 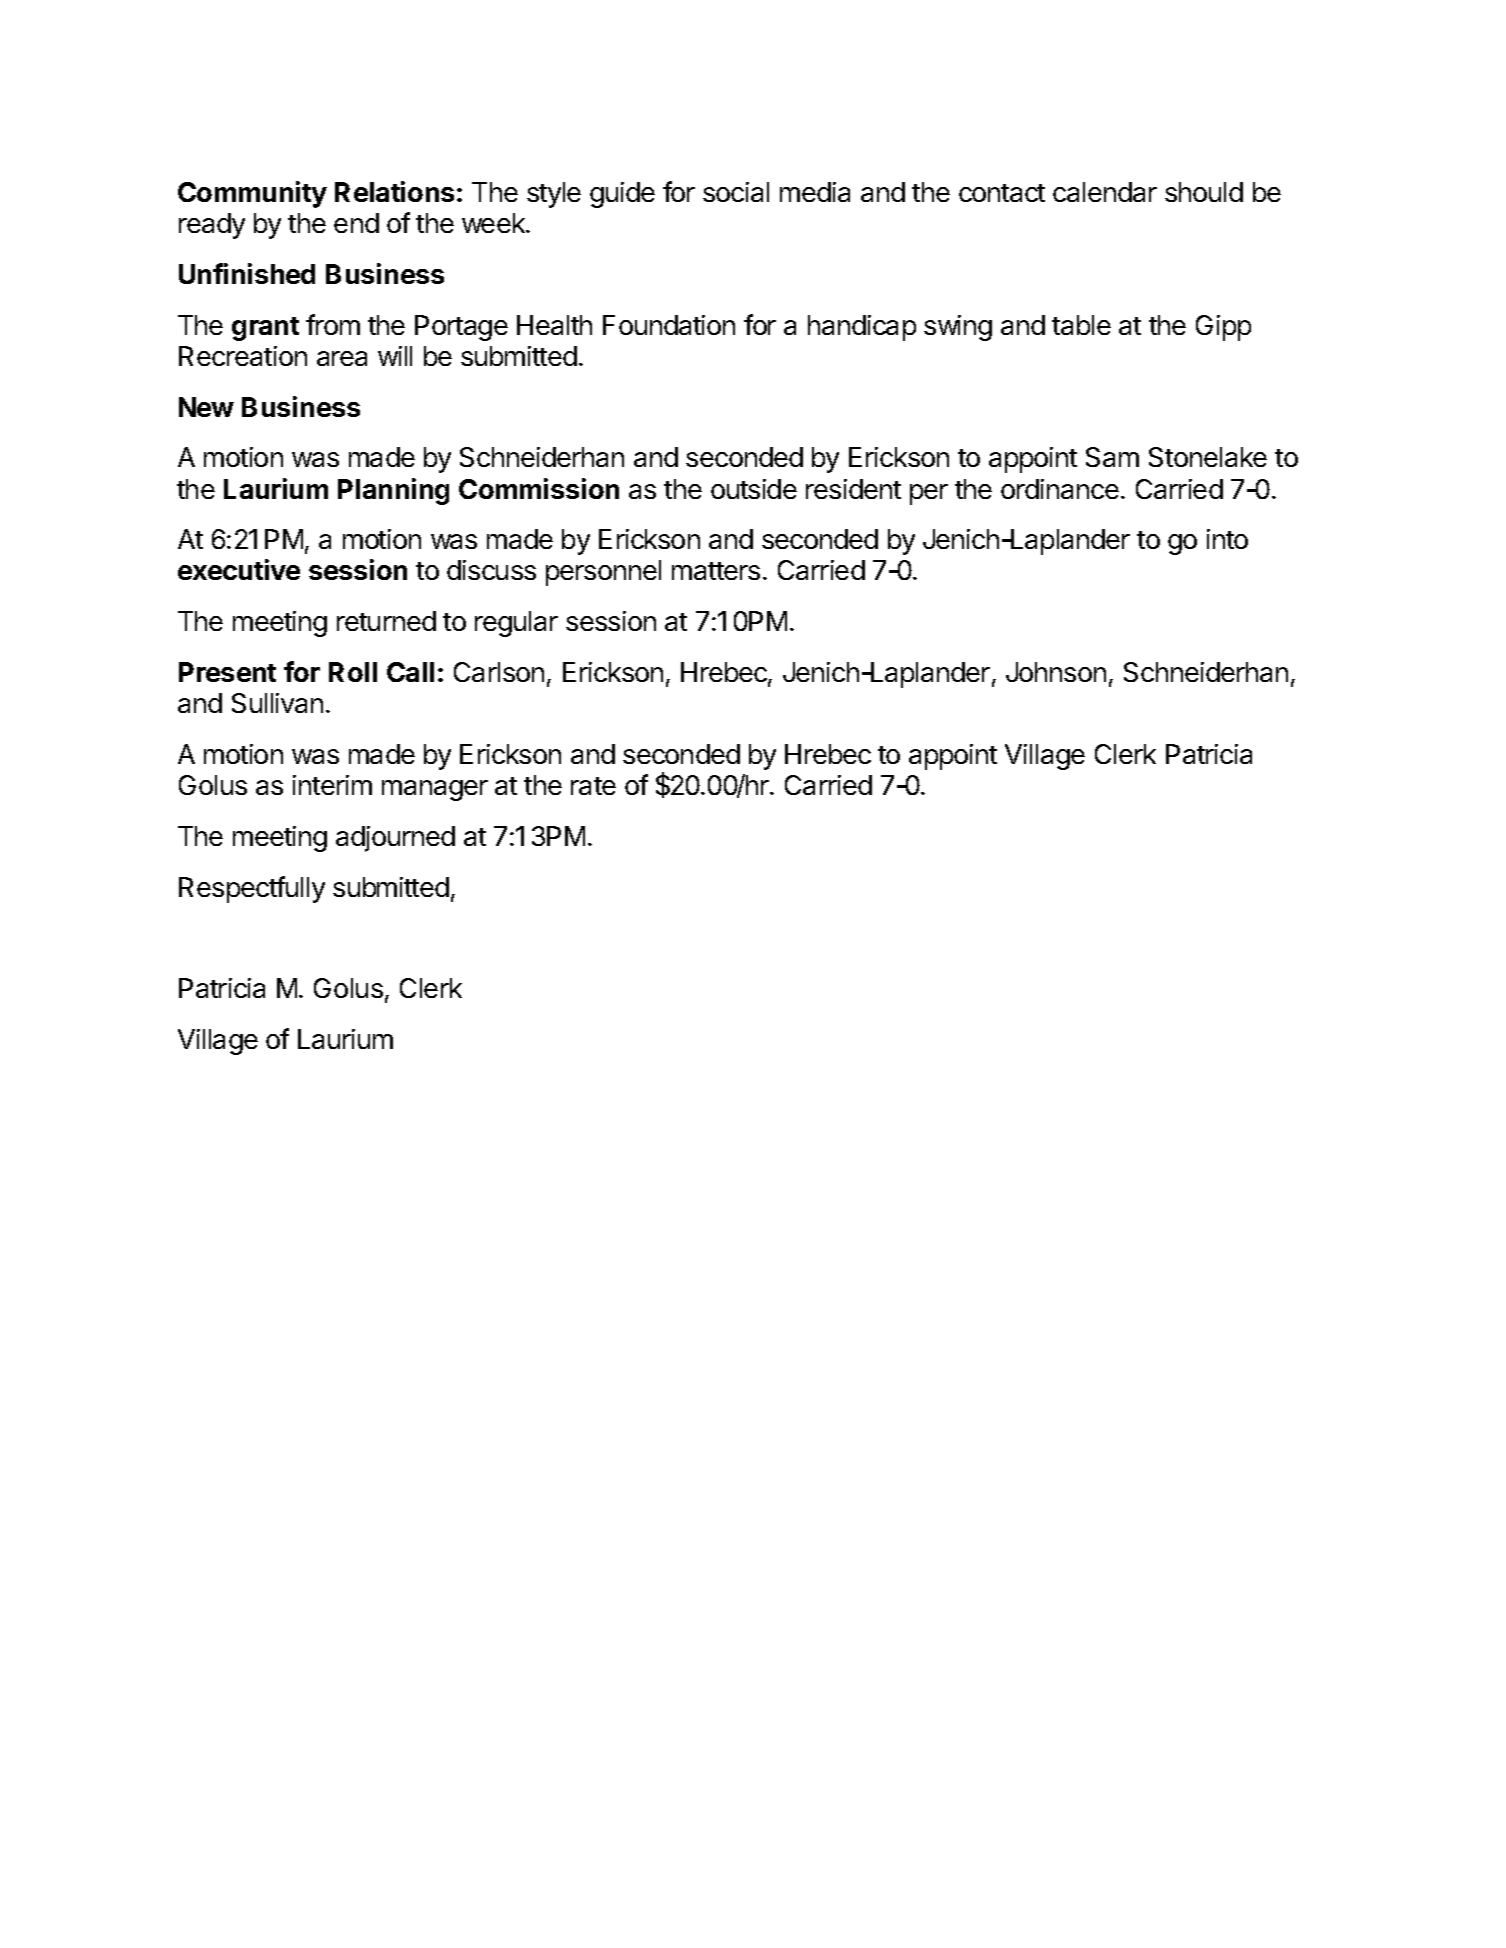 What do you see at coordinates (1112, 457) in the screenshot?
I see `Sam` at bounding box center [1112, 457].
